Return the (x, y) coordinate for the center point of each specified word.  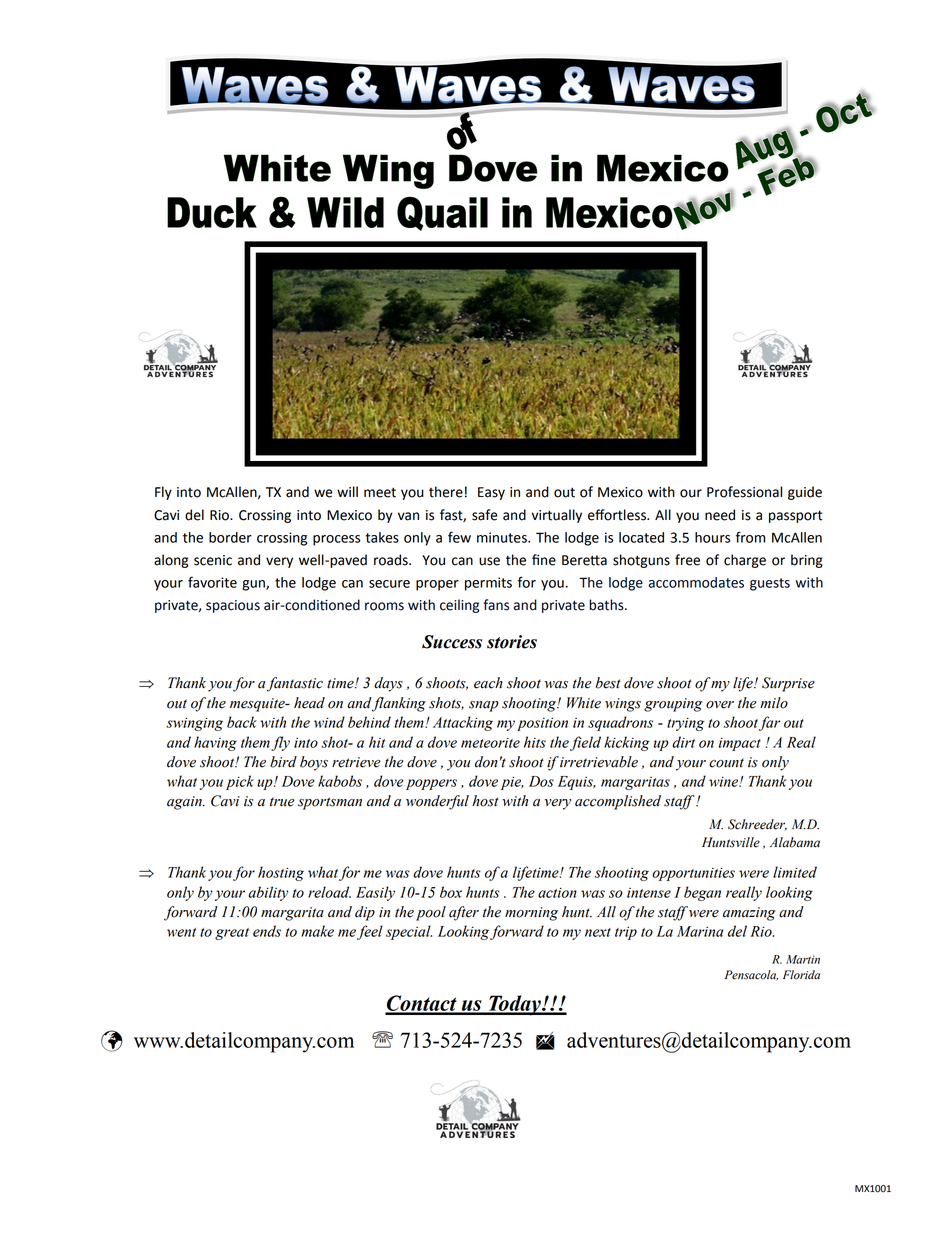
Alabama (795, 842)
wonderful (437, 802)
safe (485, 515)
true (282, 802)
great (232, 934)
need (720, 515)
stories (512, 642)
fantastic (295, 684)
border (230, 537)
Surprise (788, 684)
